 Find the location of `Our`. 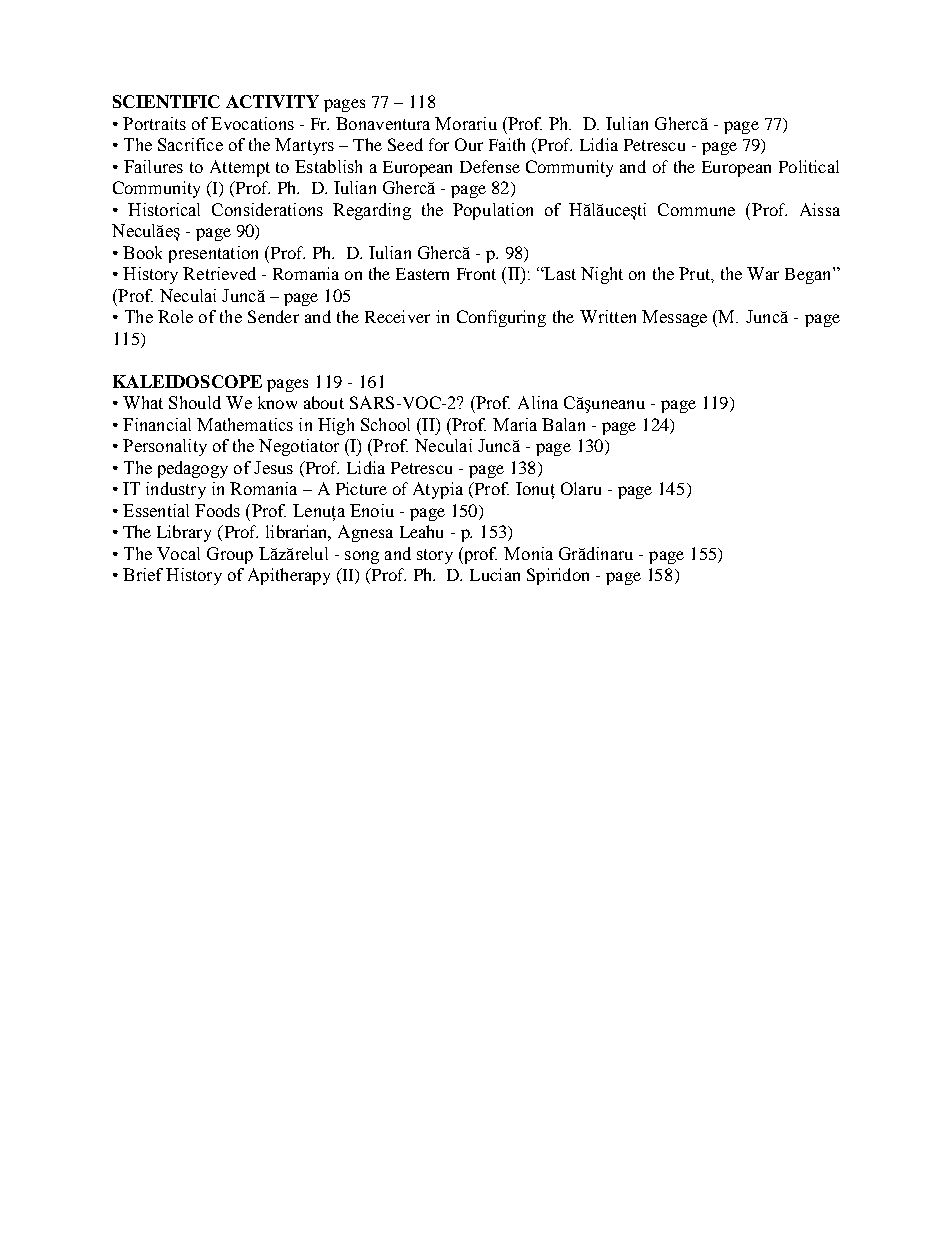

Our is located at coordinates (469, 144).
